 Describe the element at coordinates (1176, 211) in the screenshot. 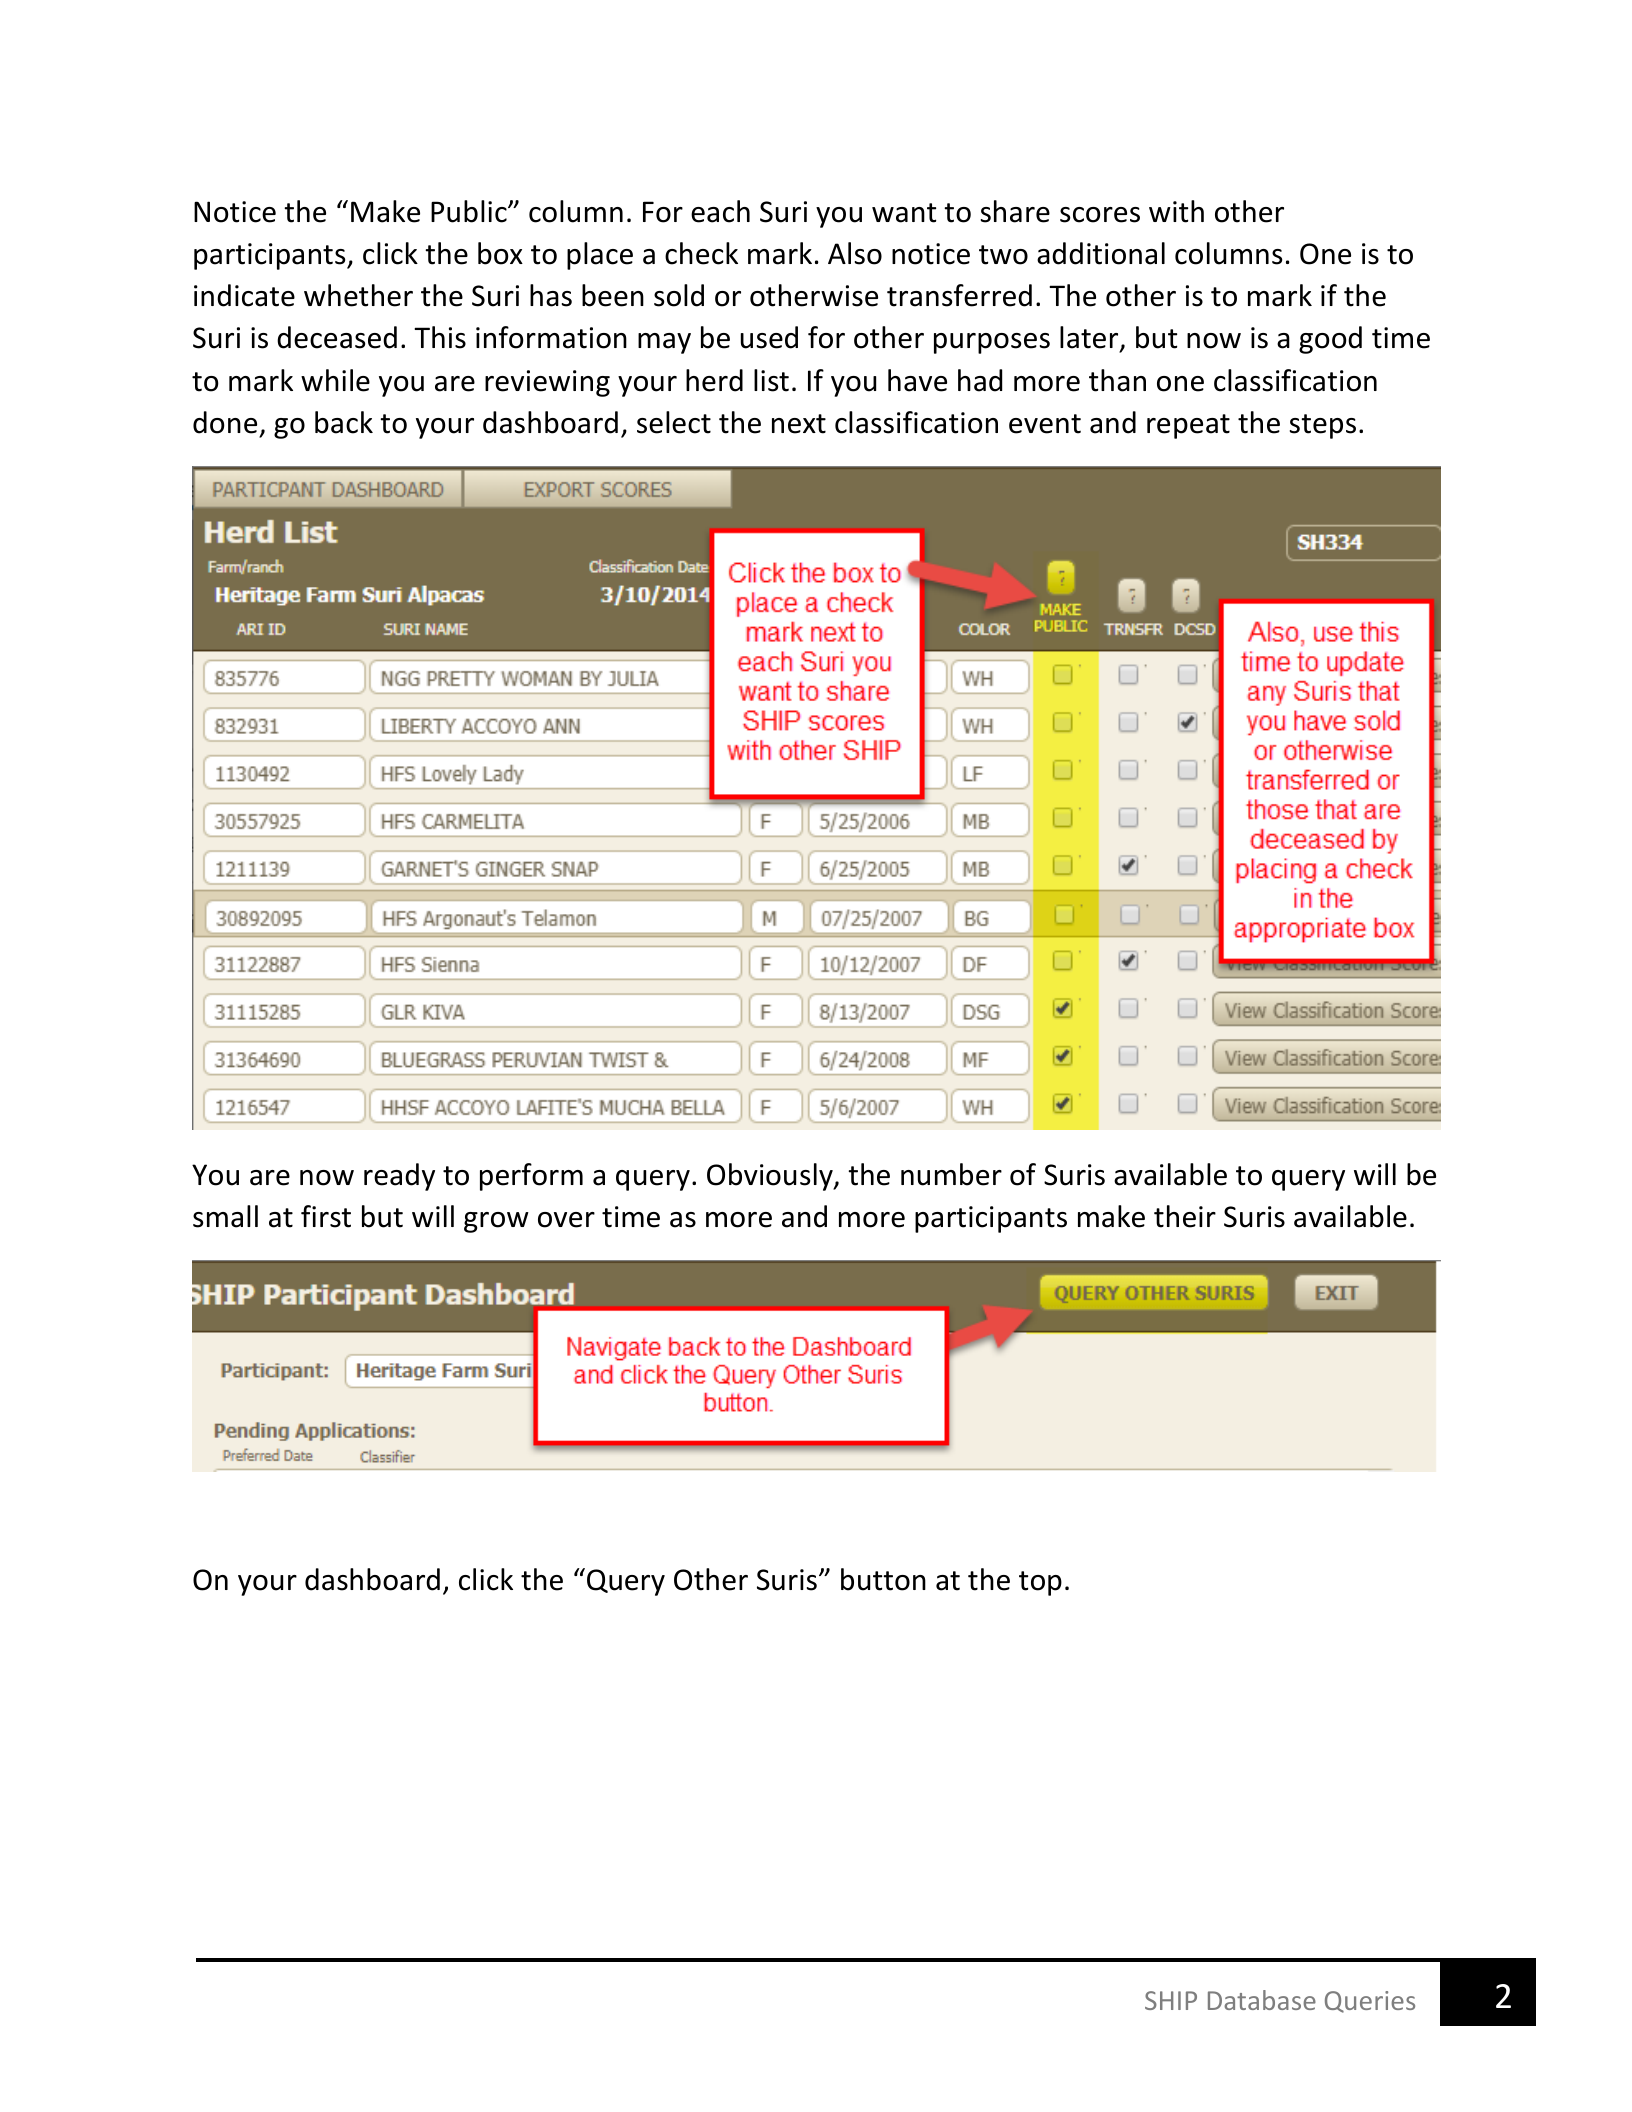

I see `with` at that location.
